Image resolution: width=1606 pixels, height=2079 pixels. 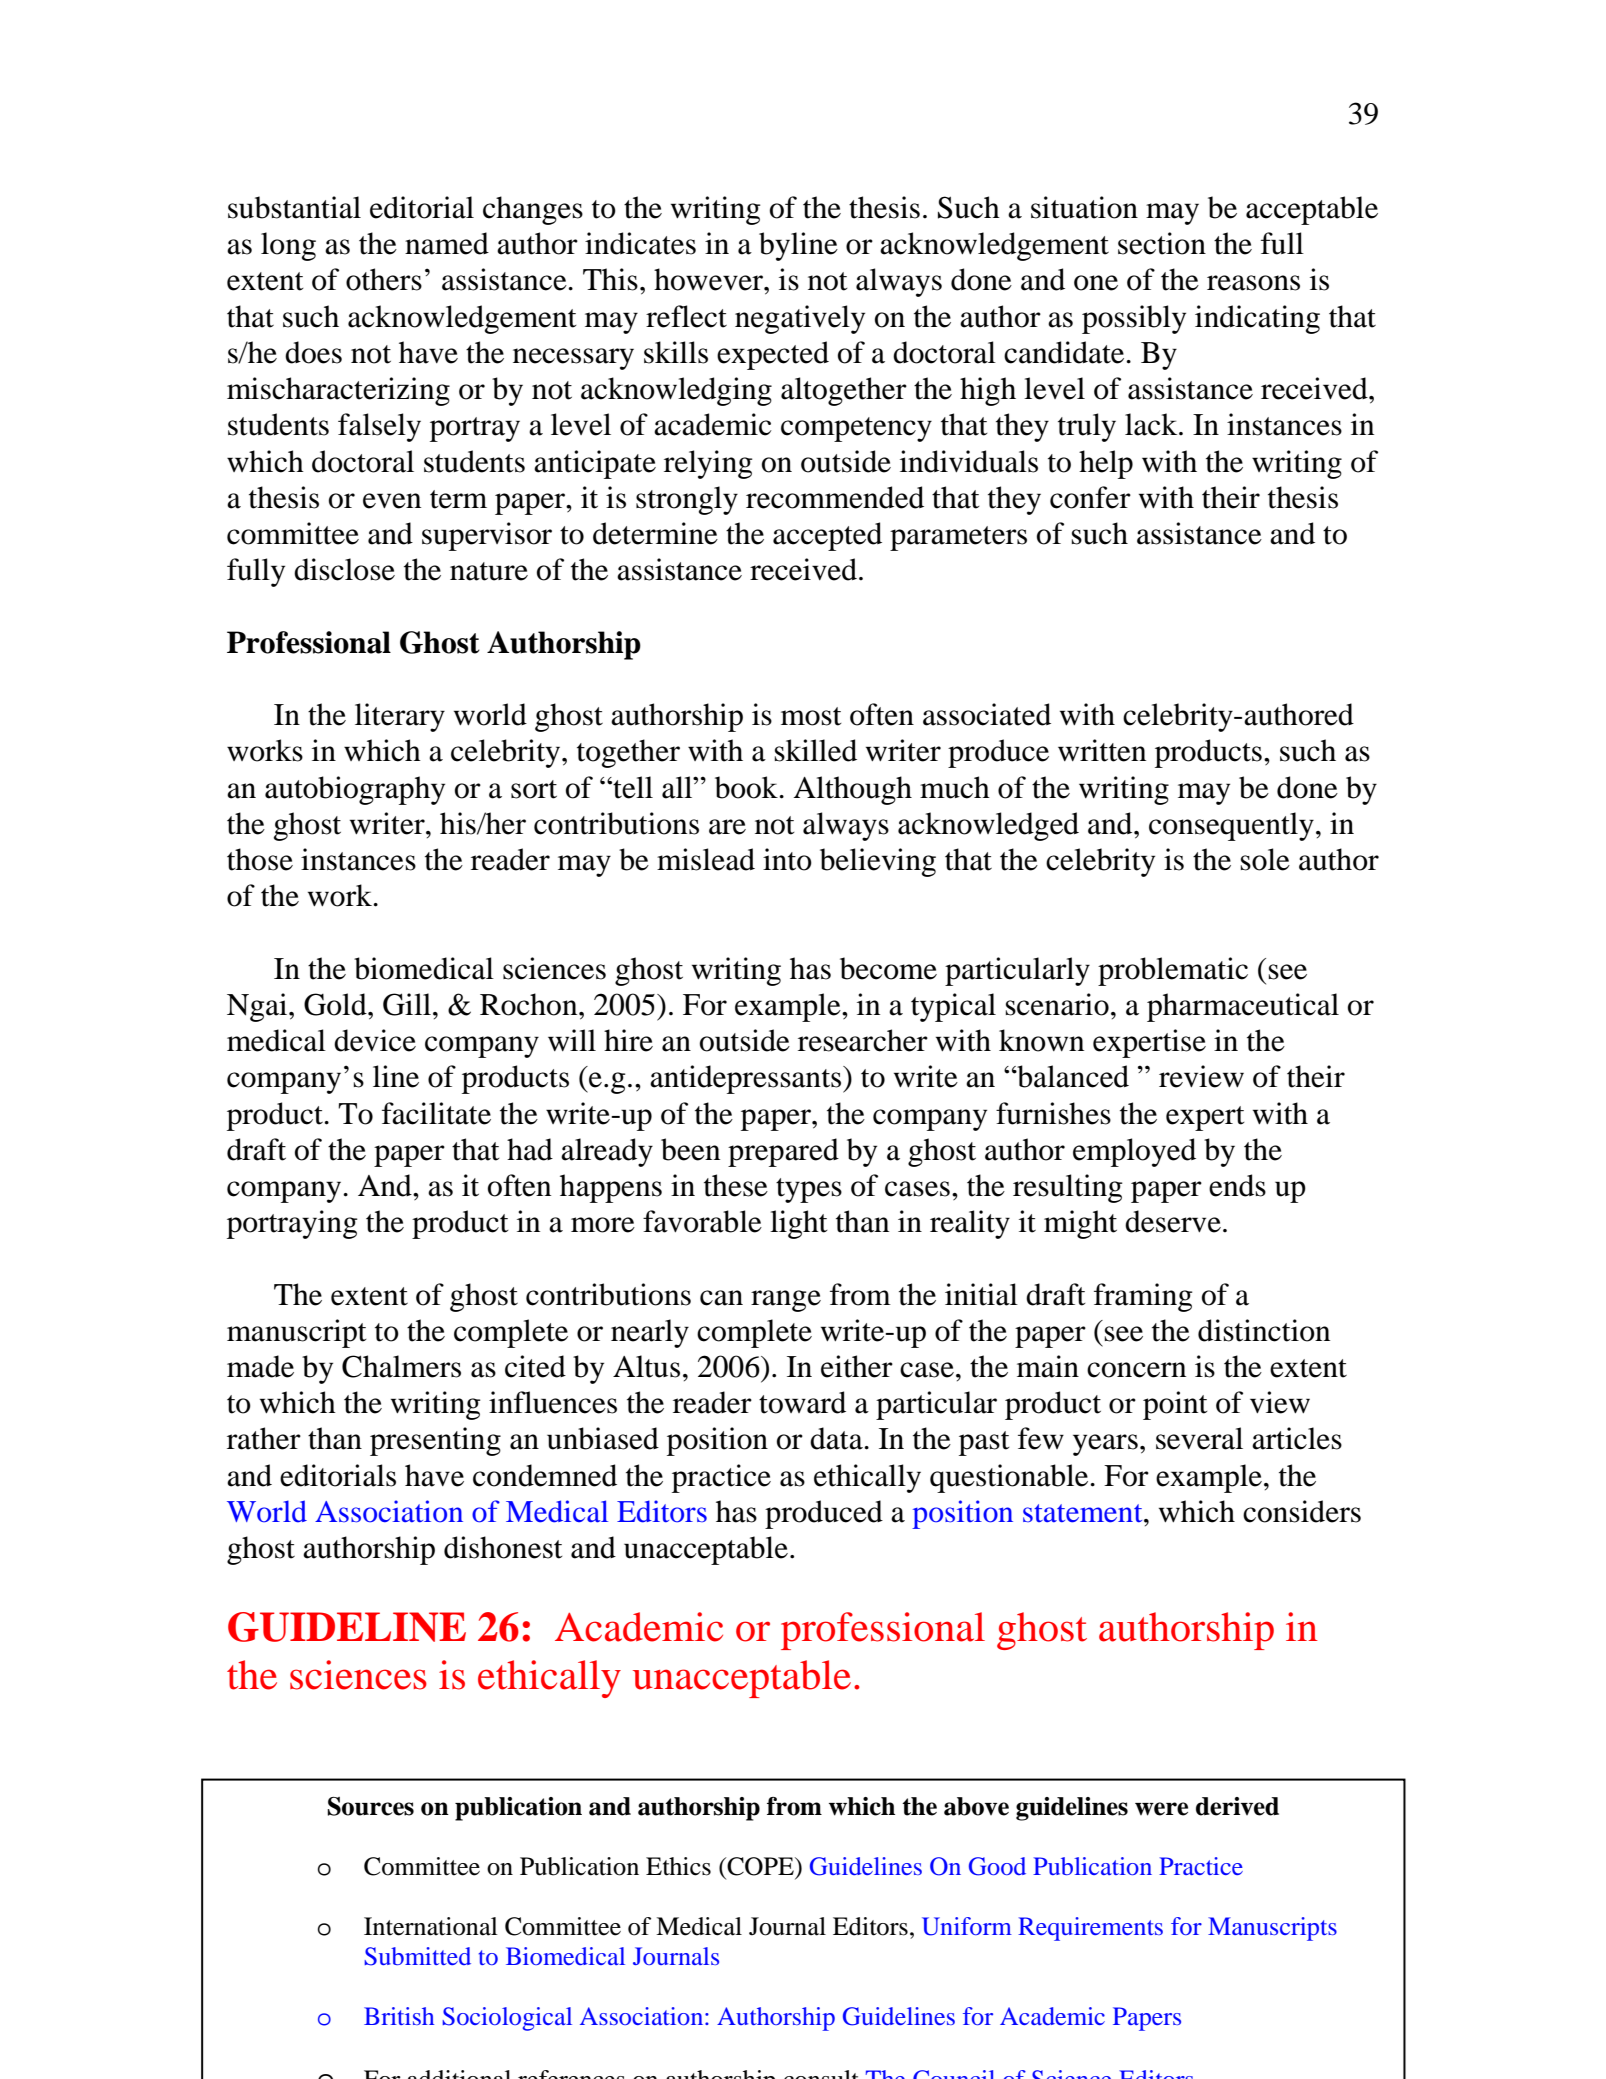 What do you see at coordinates (384, 279) in the screenshot?
I see `others` at bounding box center [384, 279].
